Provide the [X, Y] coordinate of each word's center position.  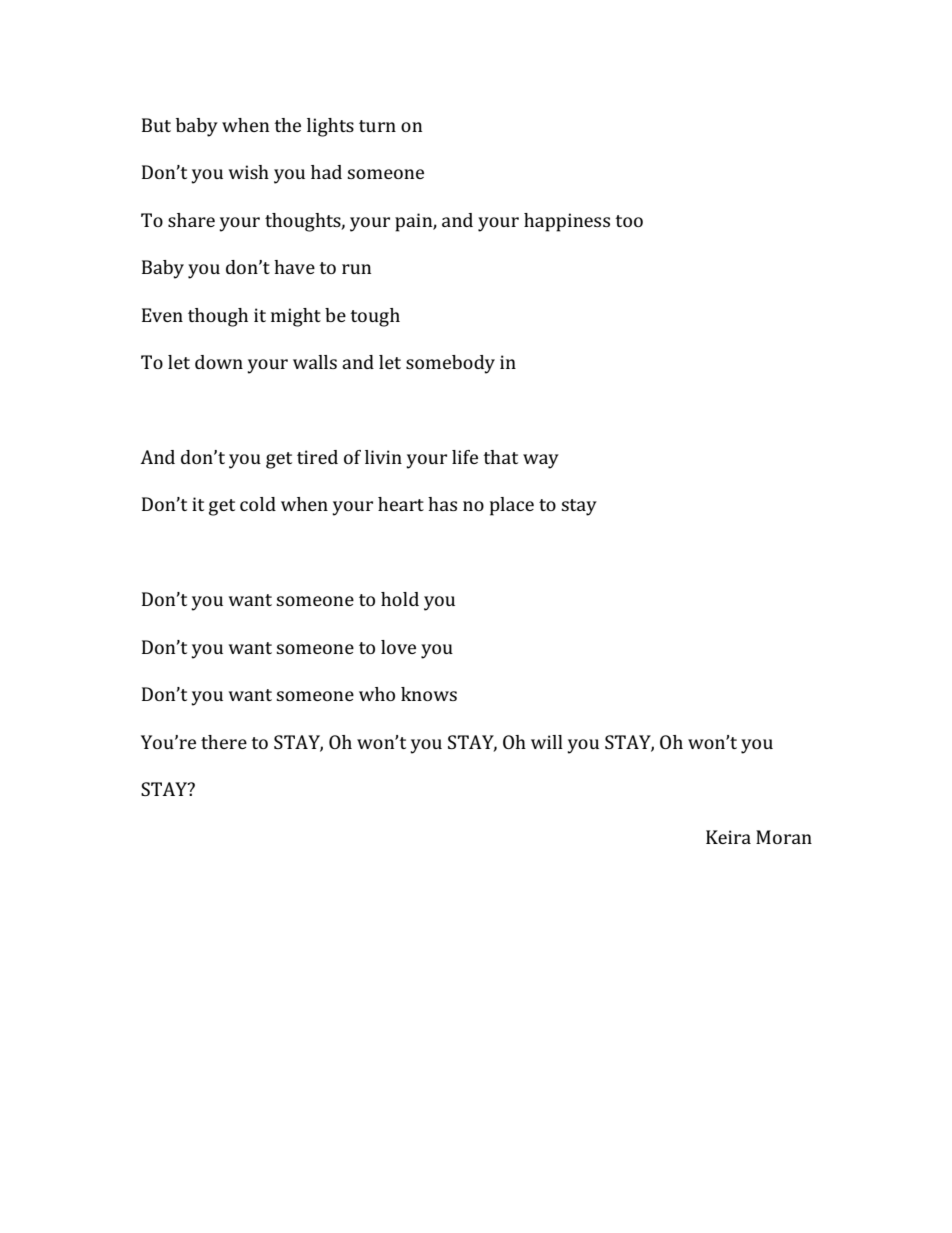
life [465, 457]
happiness [567, 222]
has [442, 504]
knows [429, 694]
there [224, 742]
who [377, 694]
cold [258, 504]
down [219, 362]
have [294, 267]
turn [377, 126]
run [356, 269]
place [512, 506]
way [541, 461]
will [547, 742]
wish [249, 172]
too [629, 221]
